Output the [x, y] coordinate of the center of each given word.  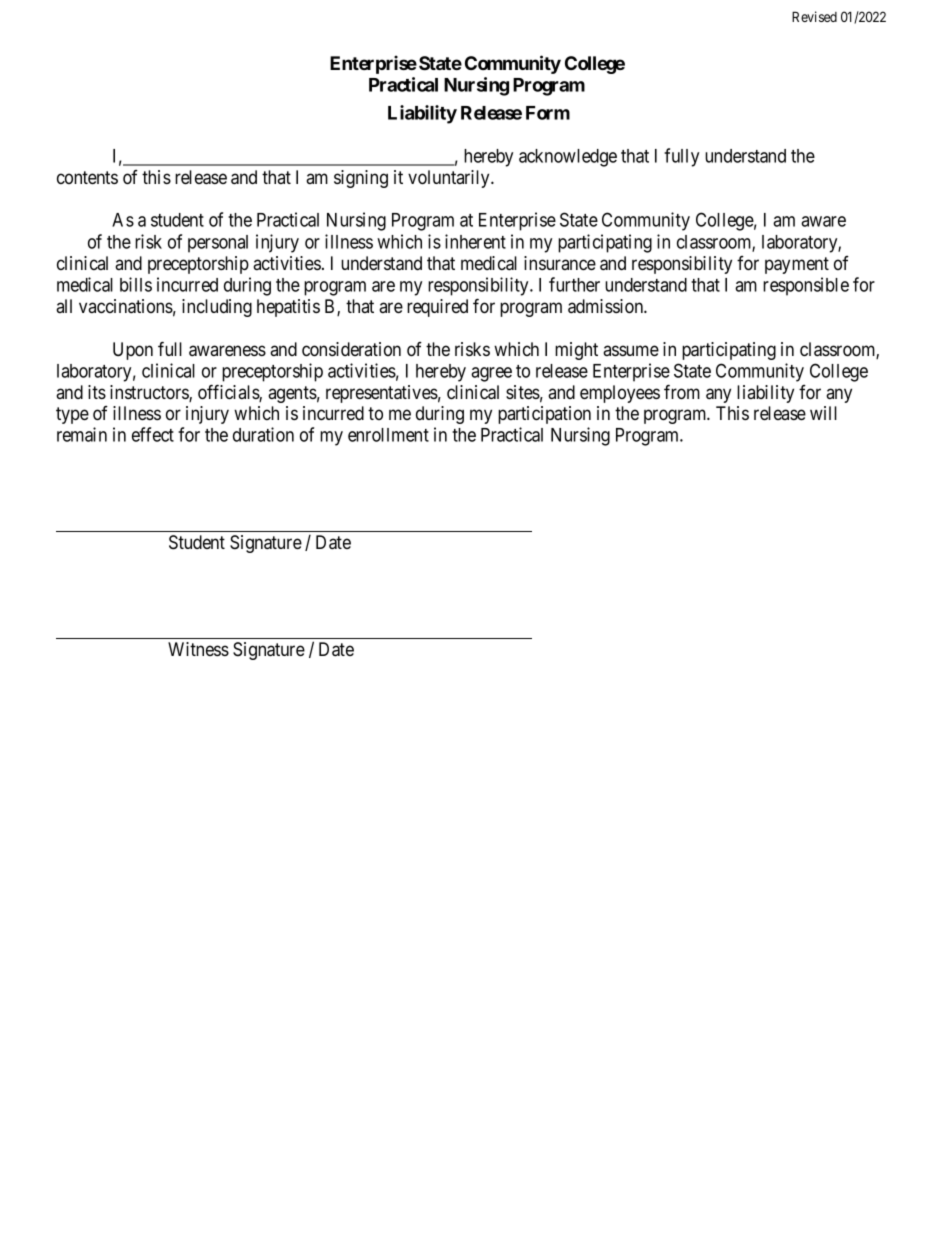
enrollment [388, 435]
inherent [475, 241]
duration [263, 434]
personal [218, 244]
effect [153, 434]
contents [87, 177]
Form [548, 113]
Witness [198, 649]
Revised [814, 16]
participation [544, 415]
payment [797, 265]
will [823, 413]
